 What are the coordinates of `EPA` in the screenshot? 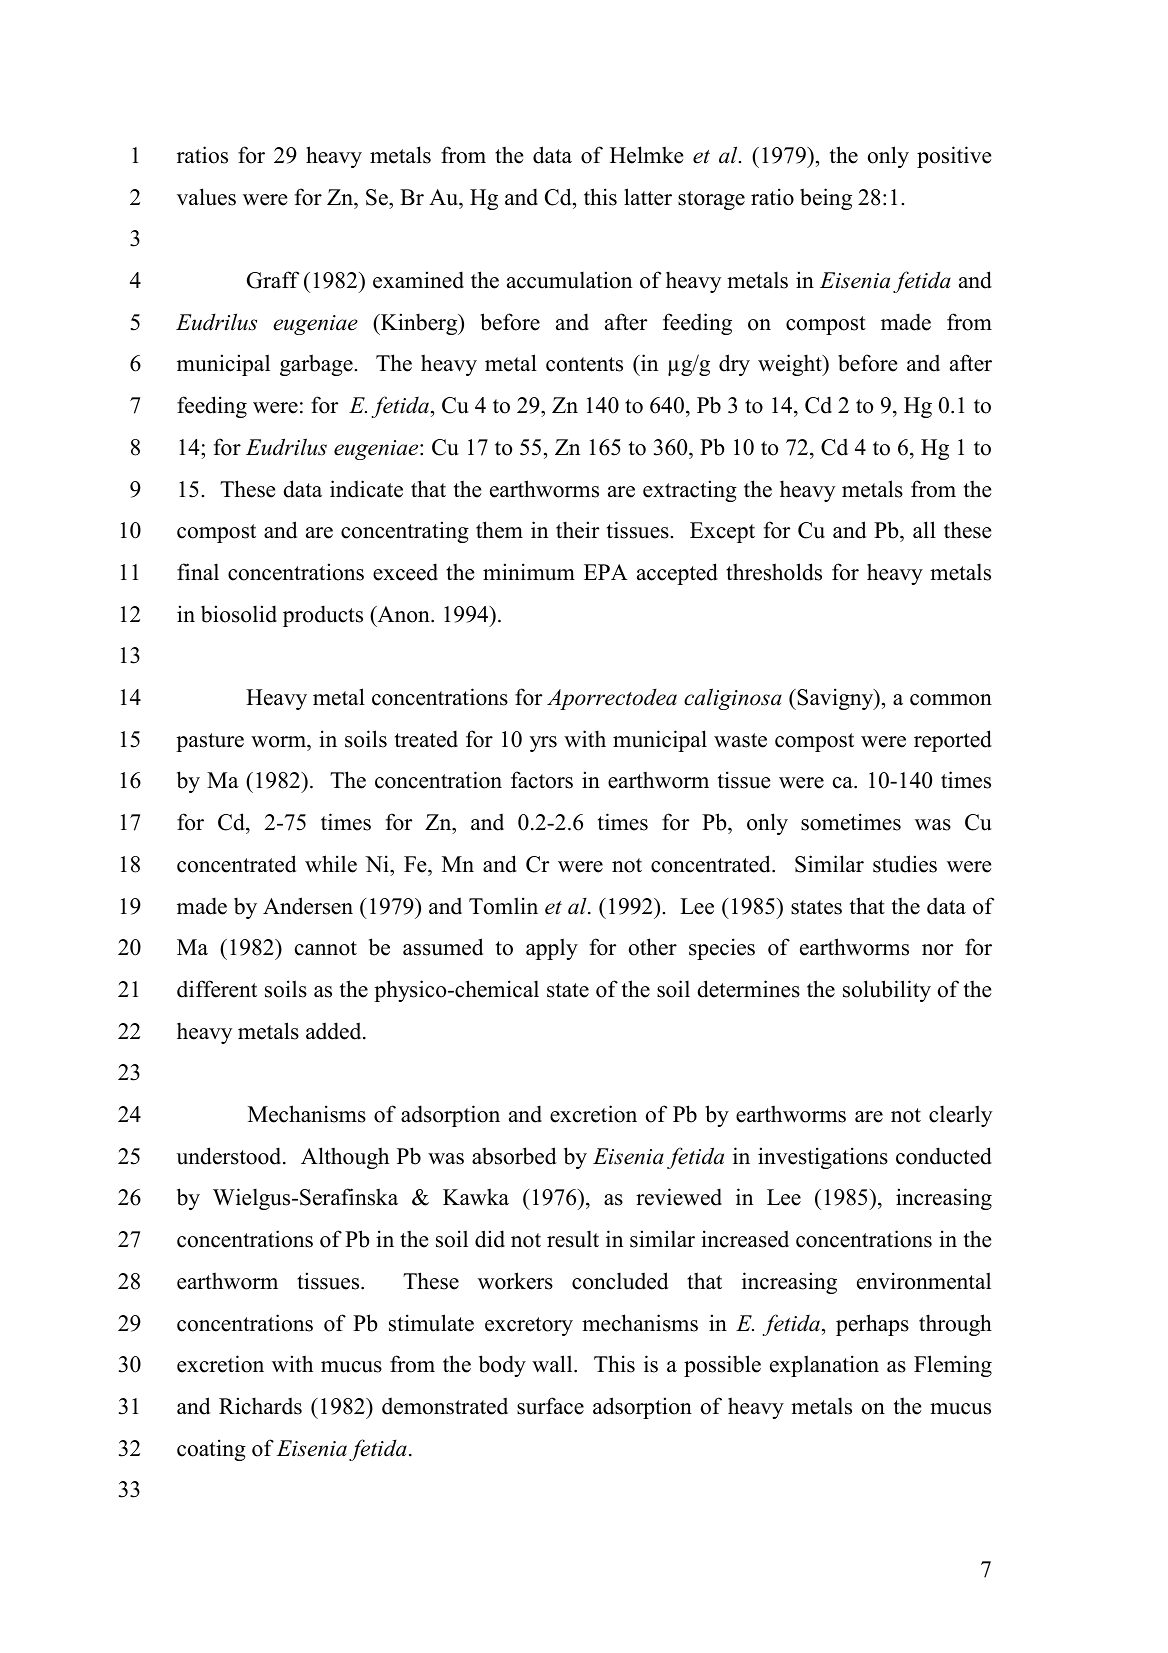 It's located at (606, 572).
